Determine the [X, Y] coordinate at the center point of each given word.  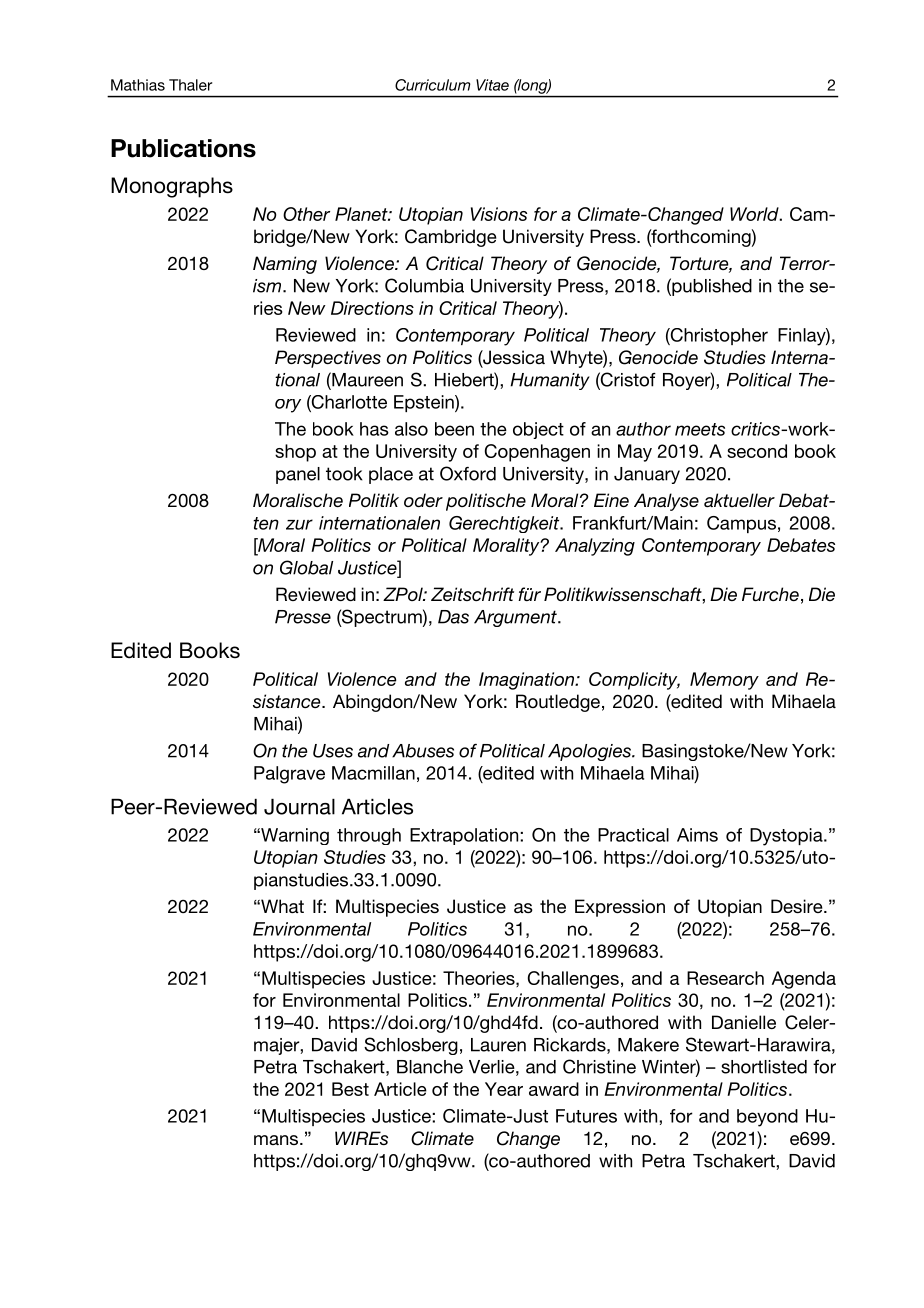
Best [350, 1089]
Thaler [190, 85]
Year [504, 1089]
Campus [741, 524]
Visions [499, 214]
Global [306, 567]
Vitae [492, 85]
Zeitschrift [472, 594]
